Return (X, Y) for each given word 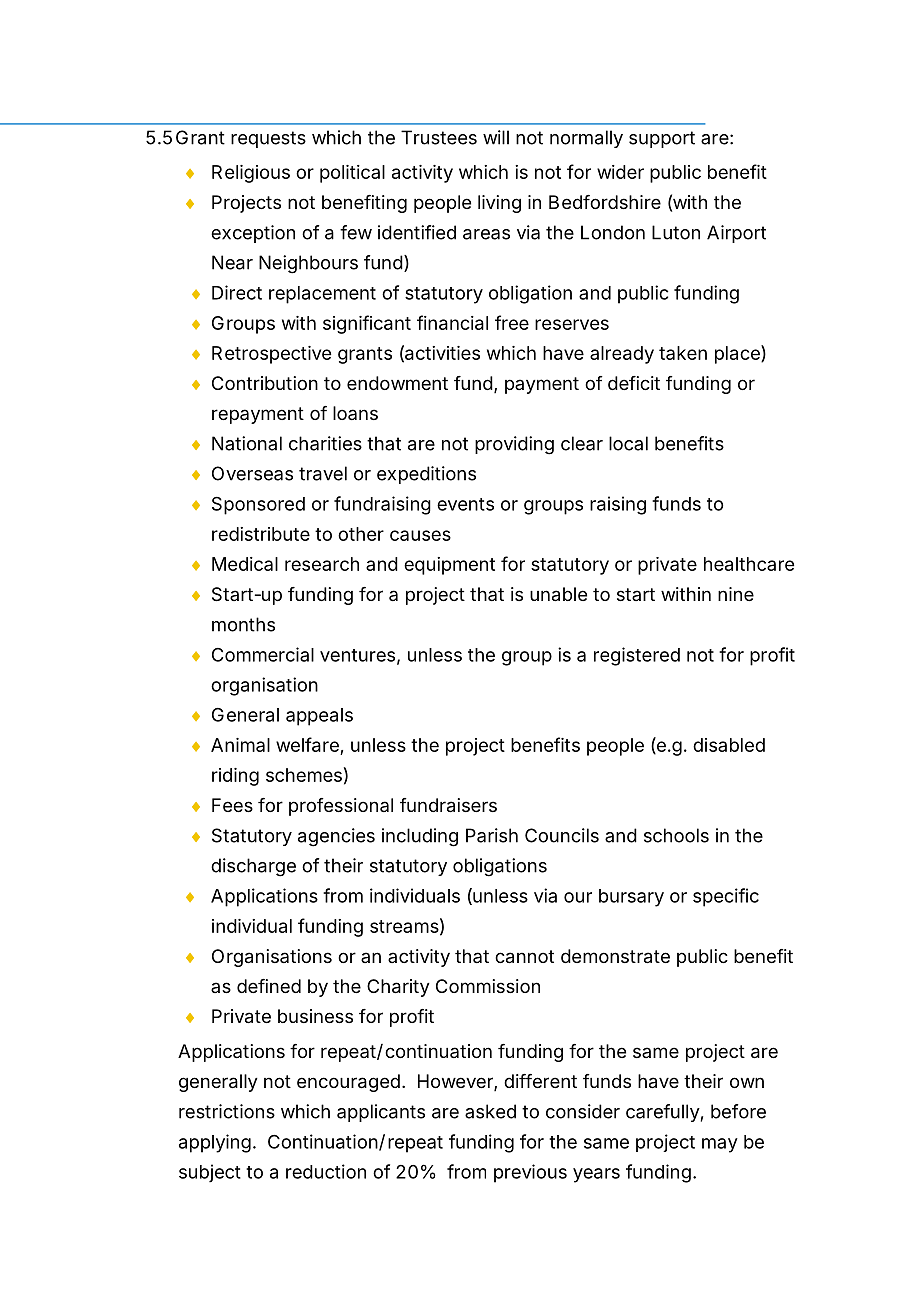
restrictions (227, 1111)
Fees (232, 805)
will (496, 137)
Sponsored (258, 505)
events (465, 504)
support (662, 139)
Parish (492, 835)
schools (676, 835)
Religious (251, 174)
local (628, 443)
